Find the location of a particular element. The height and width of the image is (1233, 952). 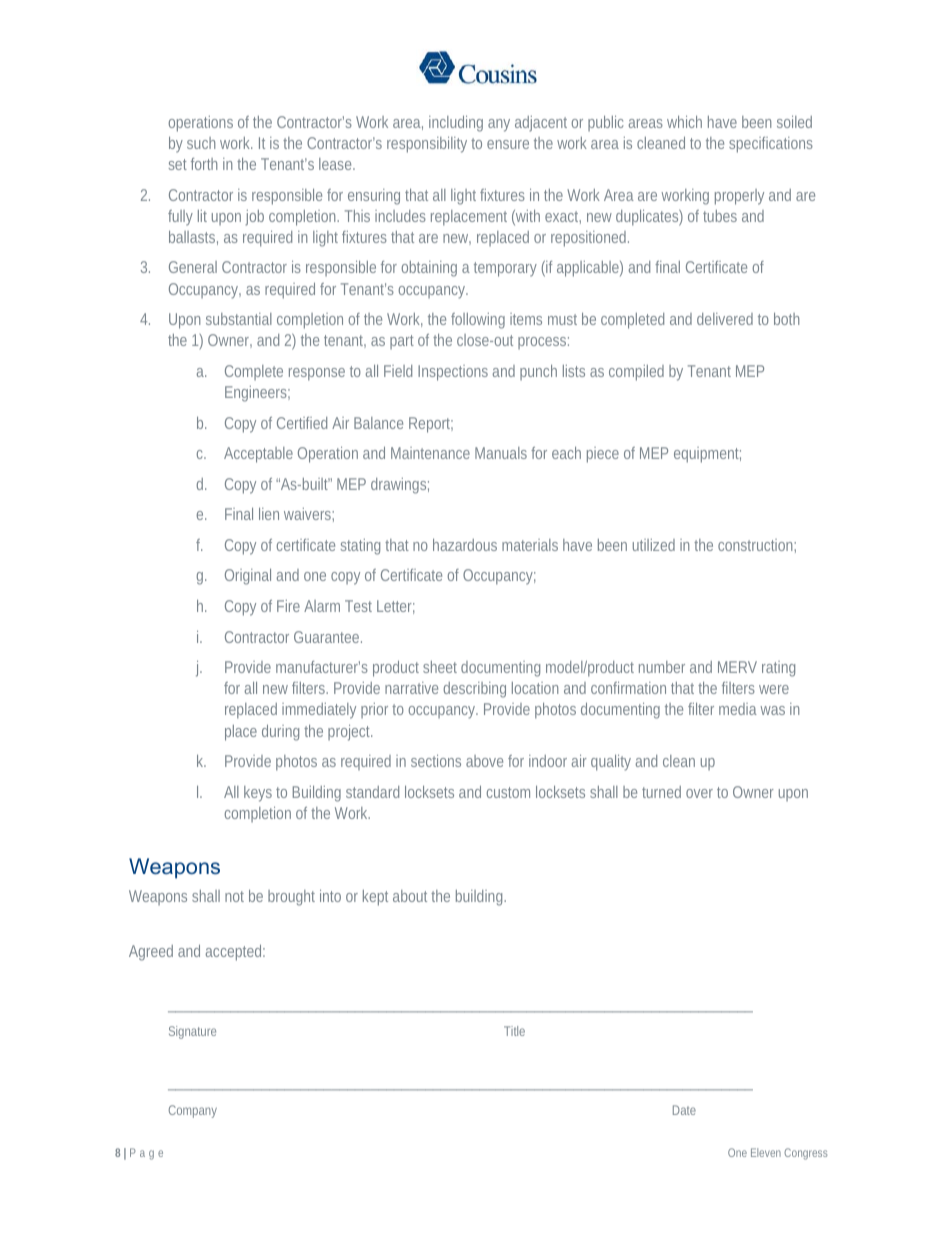

equipment is located at coordinates (707, 455).
